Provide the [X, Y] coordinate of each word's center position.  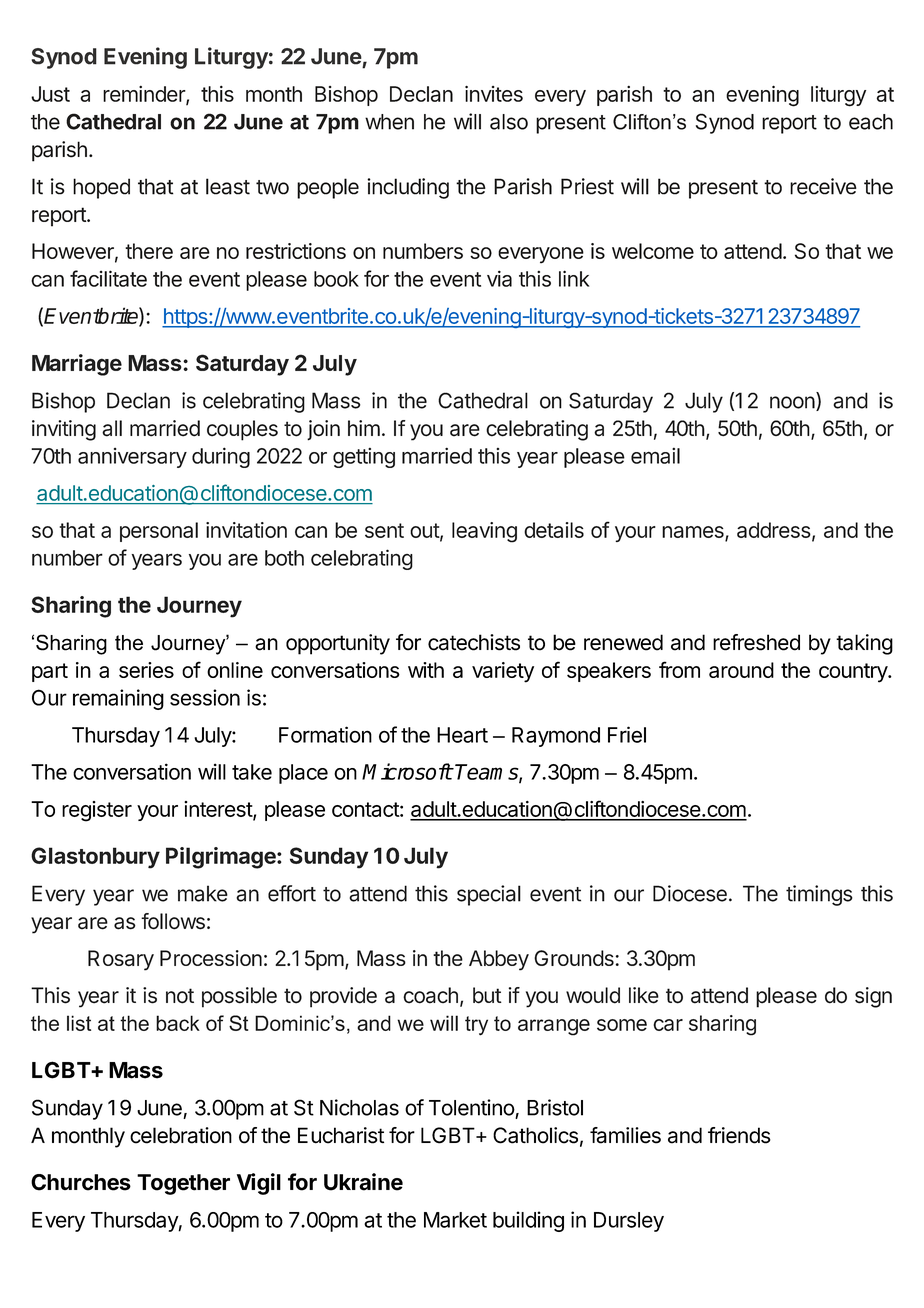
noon [792, 402]
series [146, 670]
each [871, 122]
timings [819, 895]
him [364, 428]
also [509, 122]
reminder [145, 95]
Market [455, 1220]
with [426, 670]
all [112, 428]
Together [183, 1184]
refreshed [756, 642]
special [489, 895]
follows [173, 921]
